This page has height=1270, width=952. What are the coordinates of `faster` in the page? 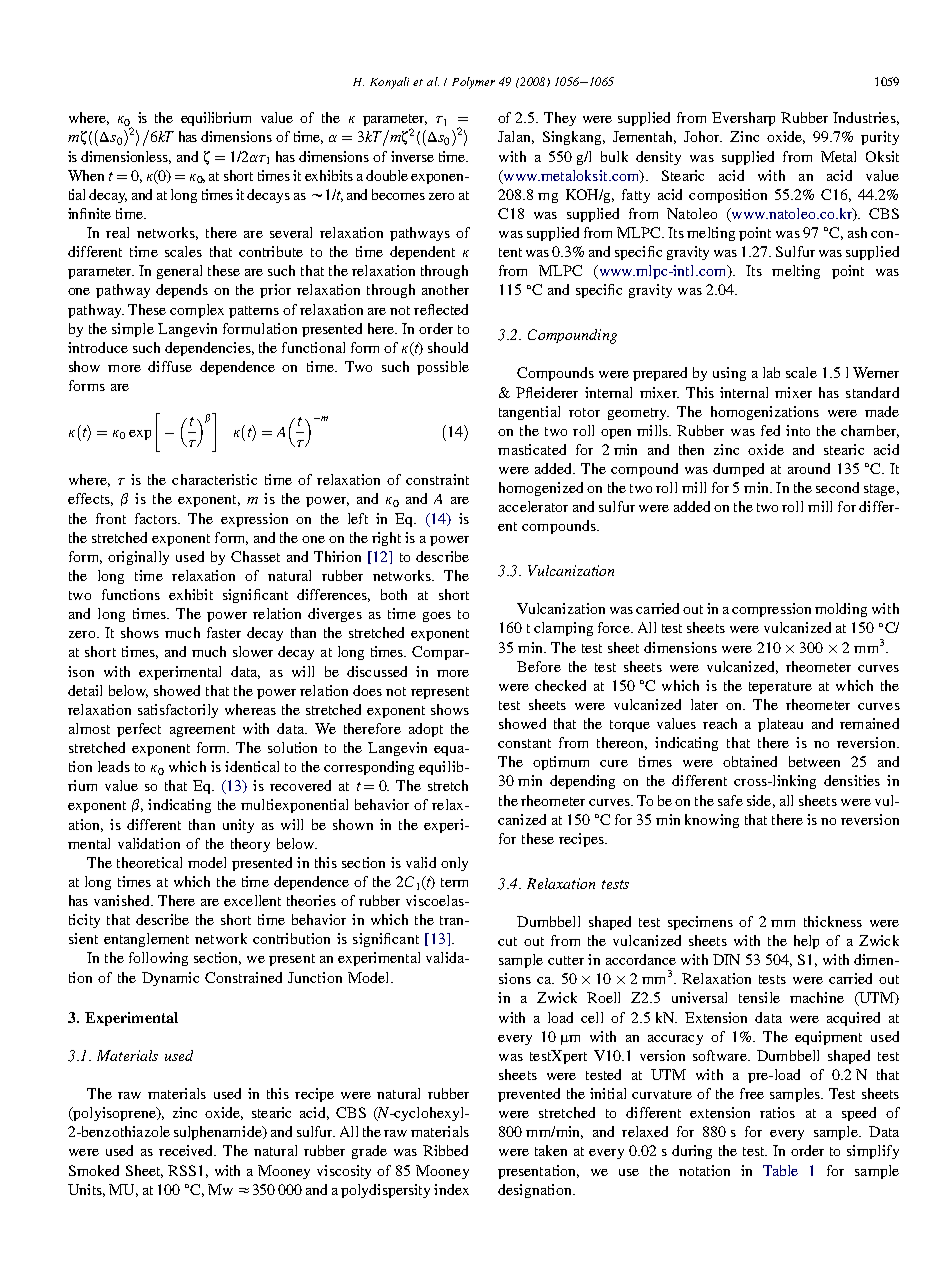 It's located at (224, 632).
